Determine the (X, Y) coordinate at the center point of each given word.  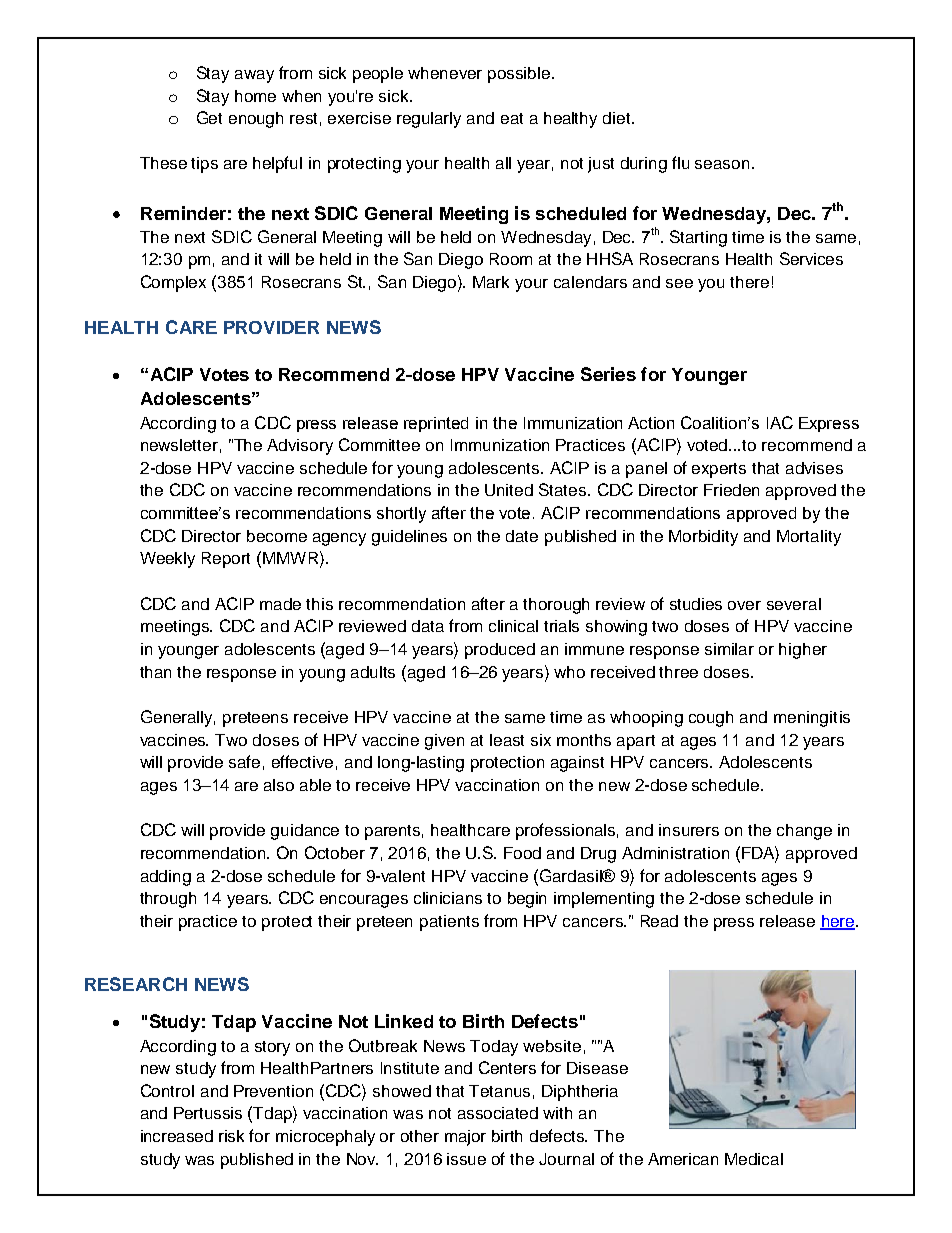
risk (231, 1136)
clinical (513, 626)
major (465, 1138)
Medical (754, 1159)
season (722, 164)
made (280, 604)
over (744, 605)
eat (512, 118)
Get (209, 117)
